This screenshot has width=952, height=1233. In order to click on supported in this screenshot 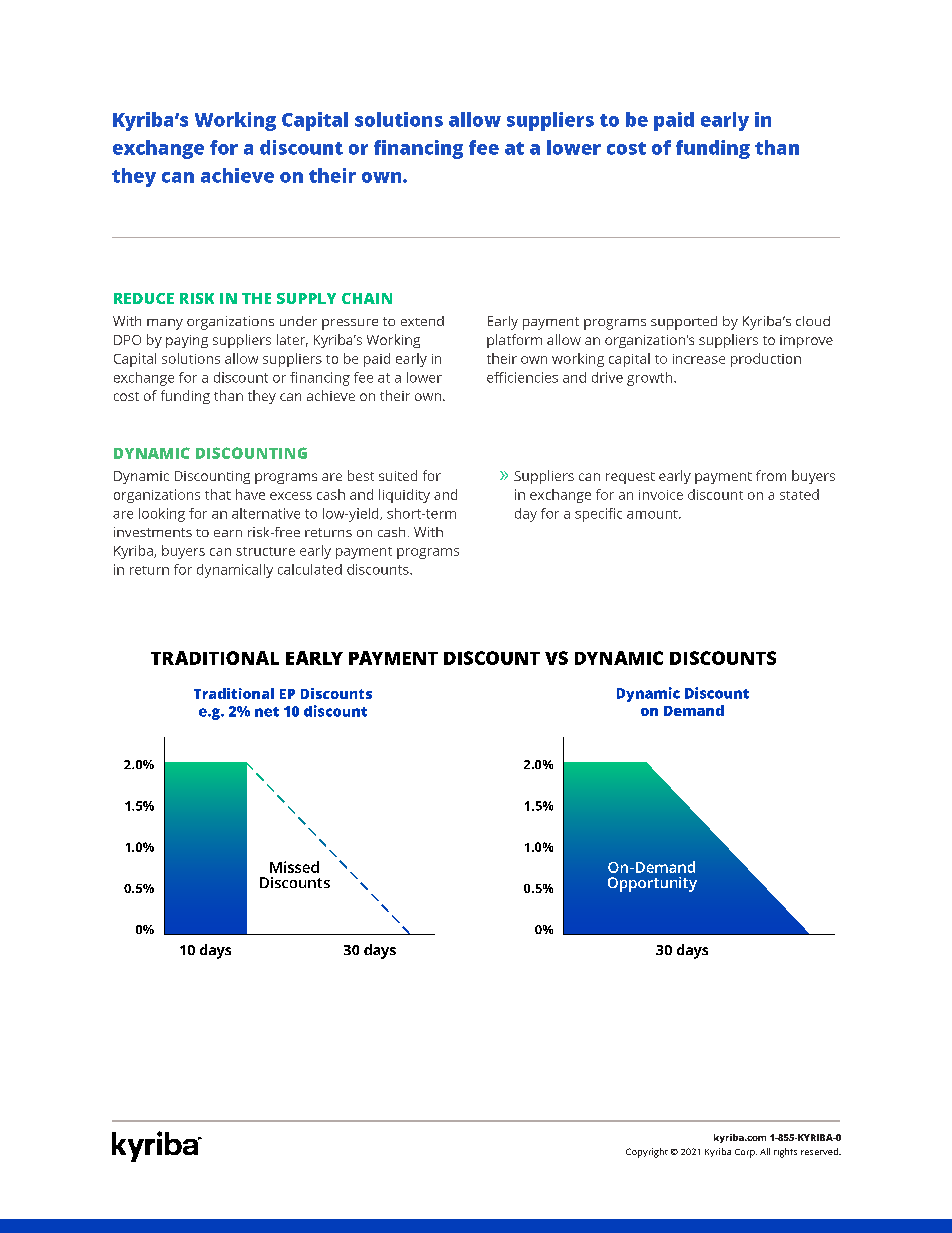, I will do `click(684, 323)`.
